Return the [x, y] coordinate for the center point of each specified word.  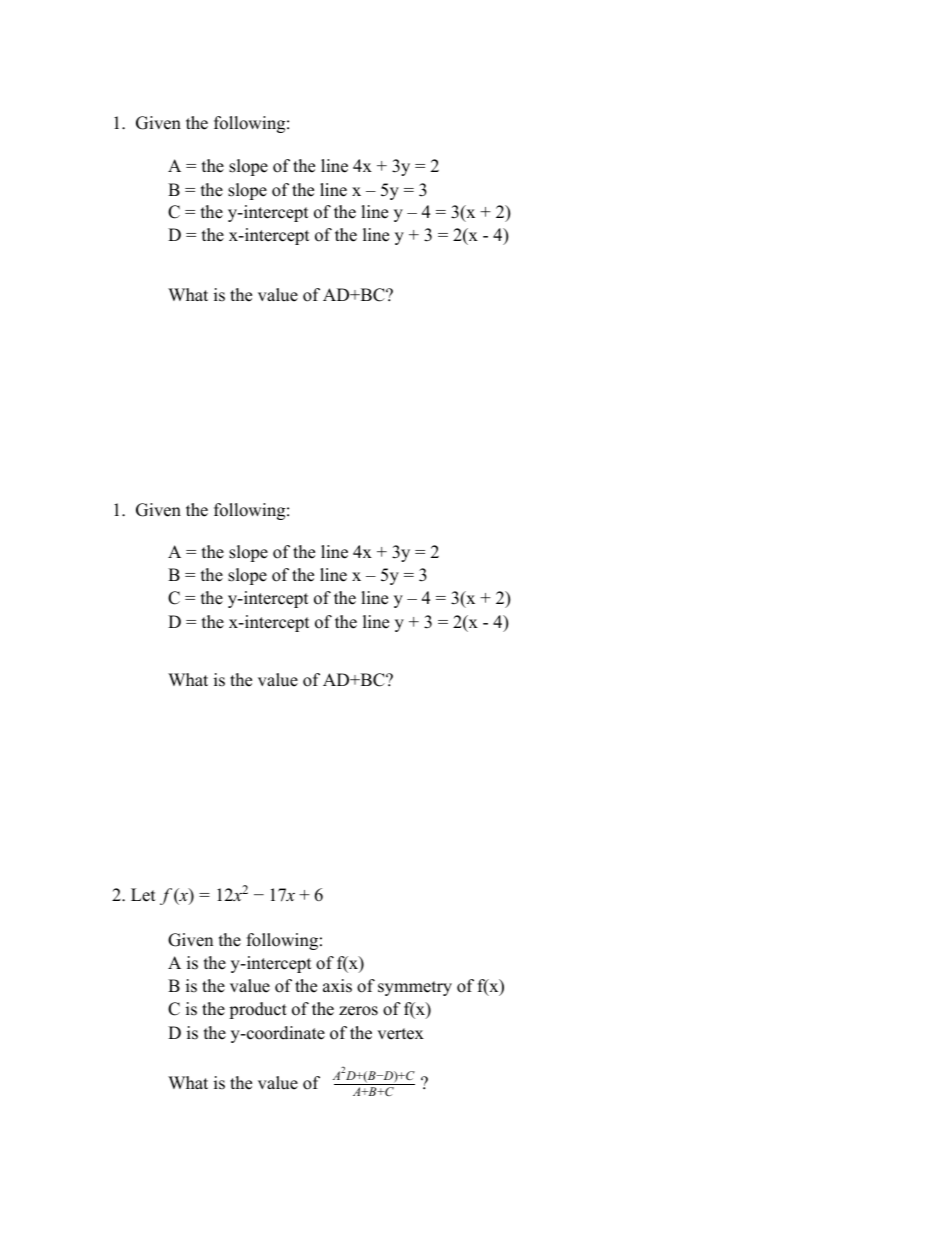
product [258, 1010]
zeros [358, 1011]
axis [337, 986]
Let [143, 895]
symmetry [415, 988]
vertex [400, 1034]
